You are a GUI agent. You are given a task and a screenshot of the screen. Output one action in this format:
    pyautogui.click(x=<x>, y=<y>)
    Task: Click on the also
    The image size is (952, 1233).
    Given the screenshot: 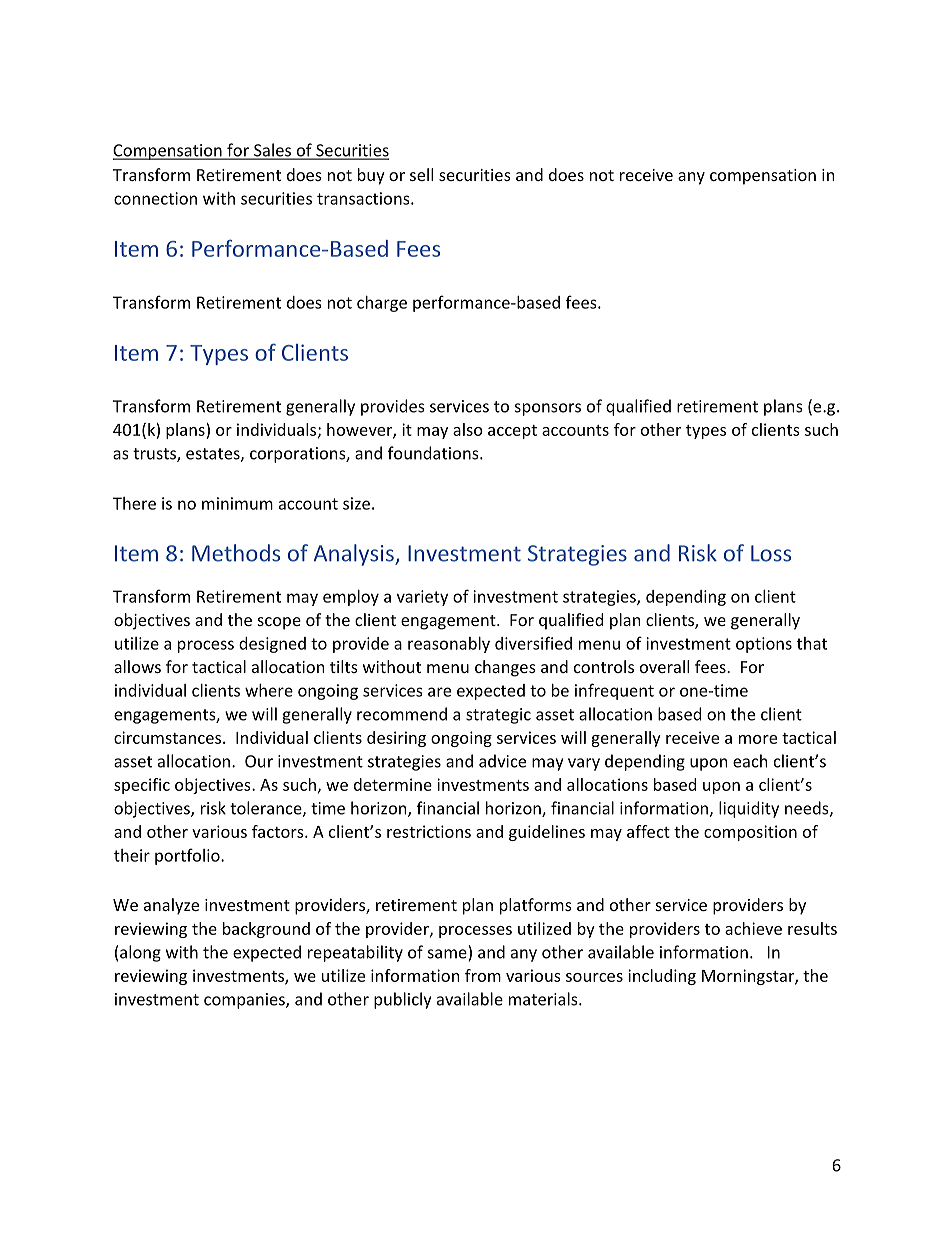 What is the action you would take?
    pyautogui.click(x=468, y=429)
